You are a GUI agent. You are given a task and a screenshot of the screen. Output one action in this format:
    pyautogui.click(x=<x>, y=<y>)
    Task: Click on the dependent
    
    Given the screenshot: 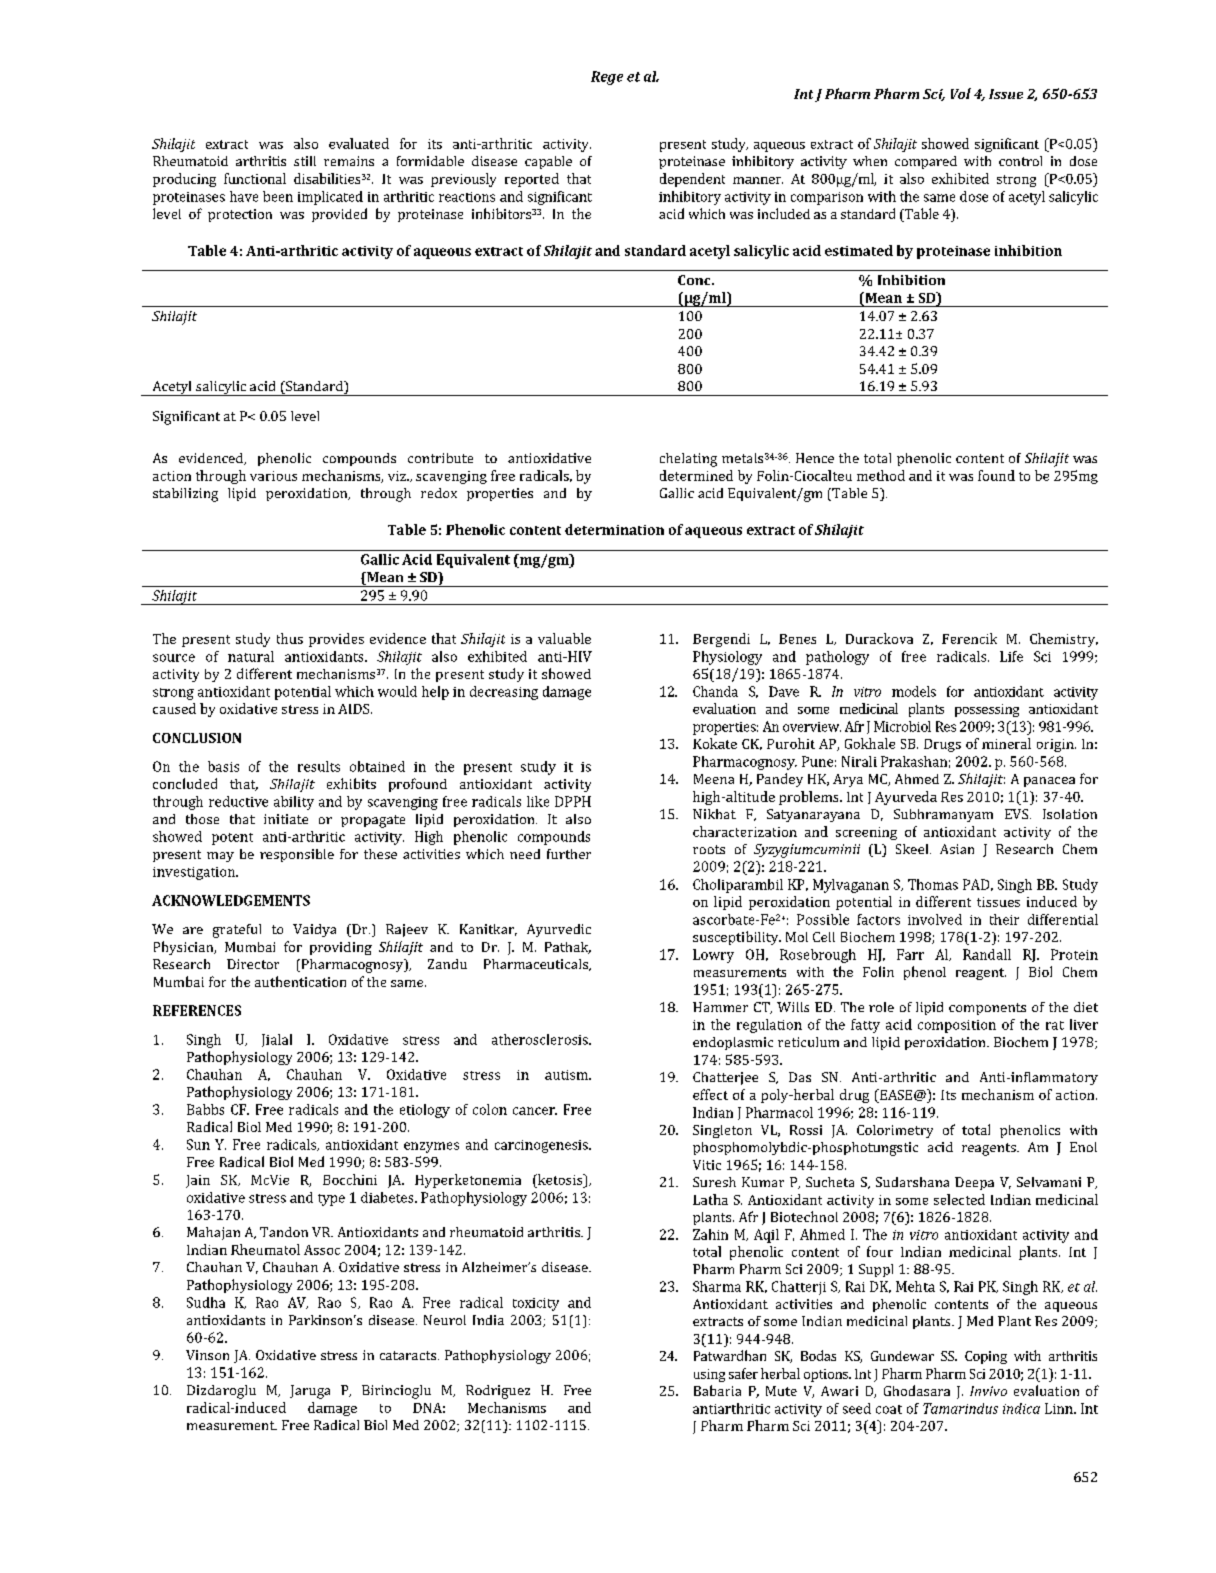 What is the action you would take?
    pyautogui.click(x=692, y=180)
